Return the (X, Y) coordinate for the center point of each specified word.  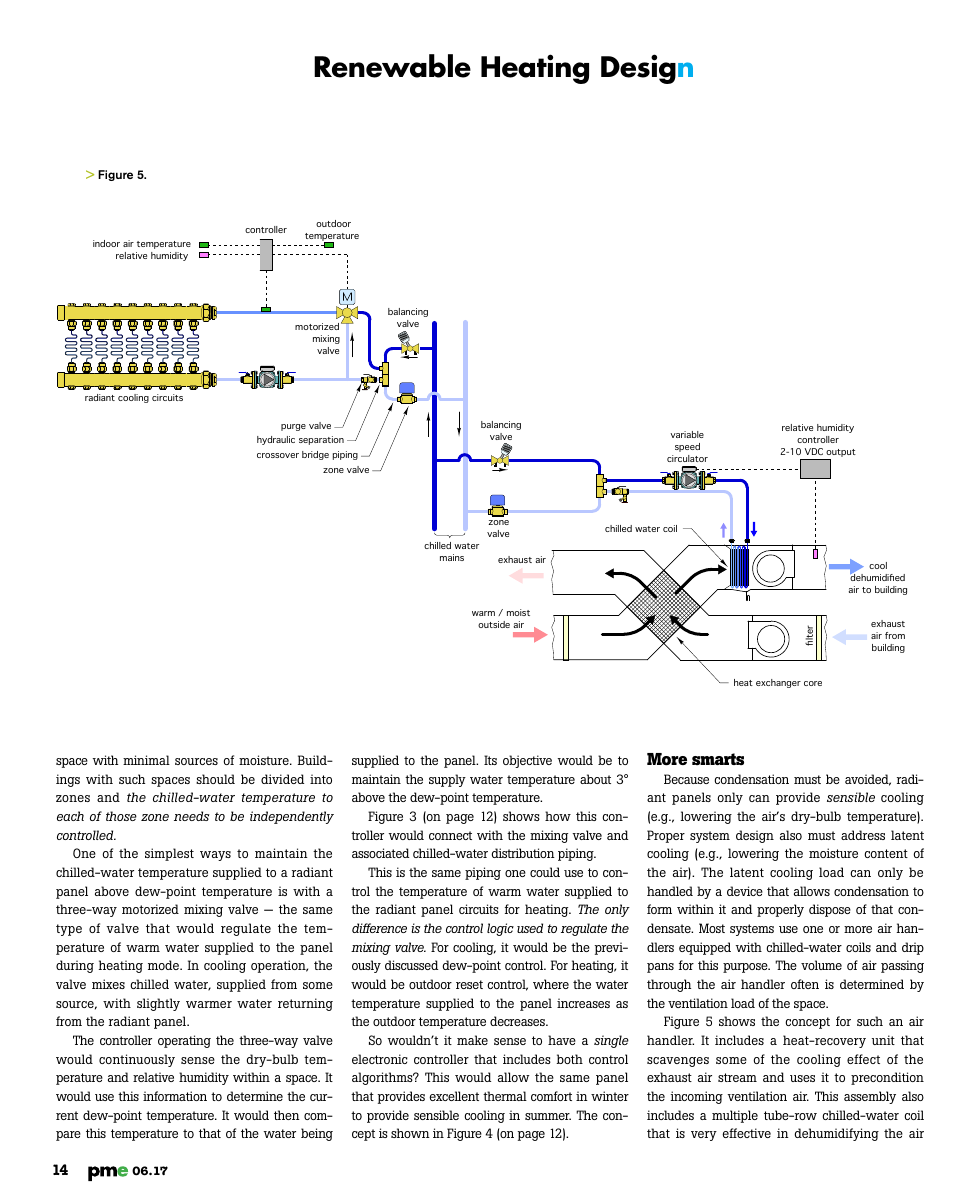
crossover (278, 455)
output (841, 453)
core (813, 683)
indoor (106, 243)
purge (293, 427)
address (863, 835)
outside (494, 624)
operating (184, 1041)
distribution (523, 853)
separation (321, 440)
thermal (505, 1096)
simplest (169, 854)
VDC (814, 451)
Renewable (392, 66)
